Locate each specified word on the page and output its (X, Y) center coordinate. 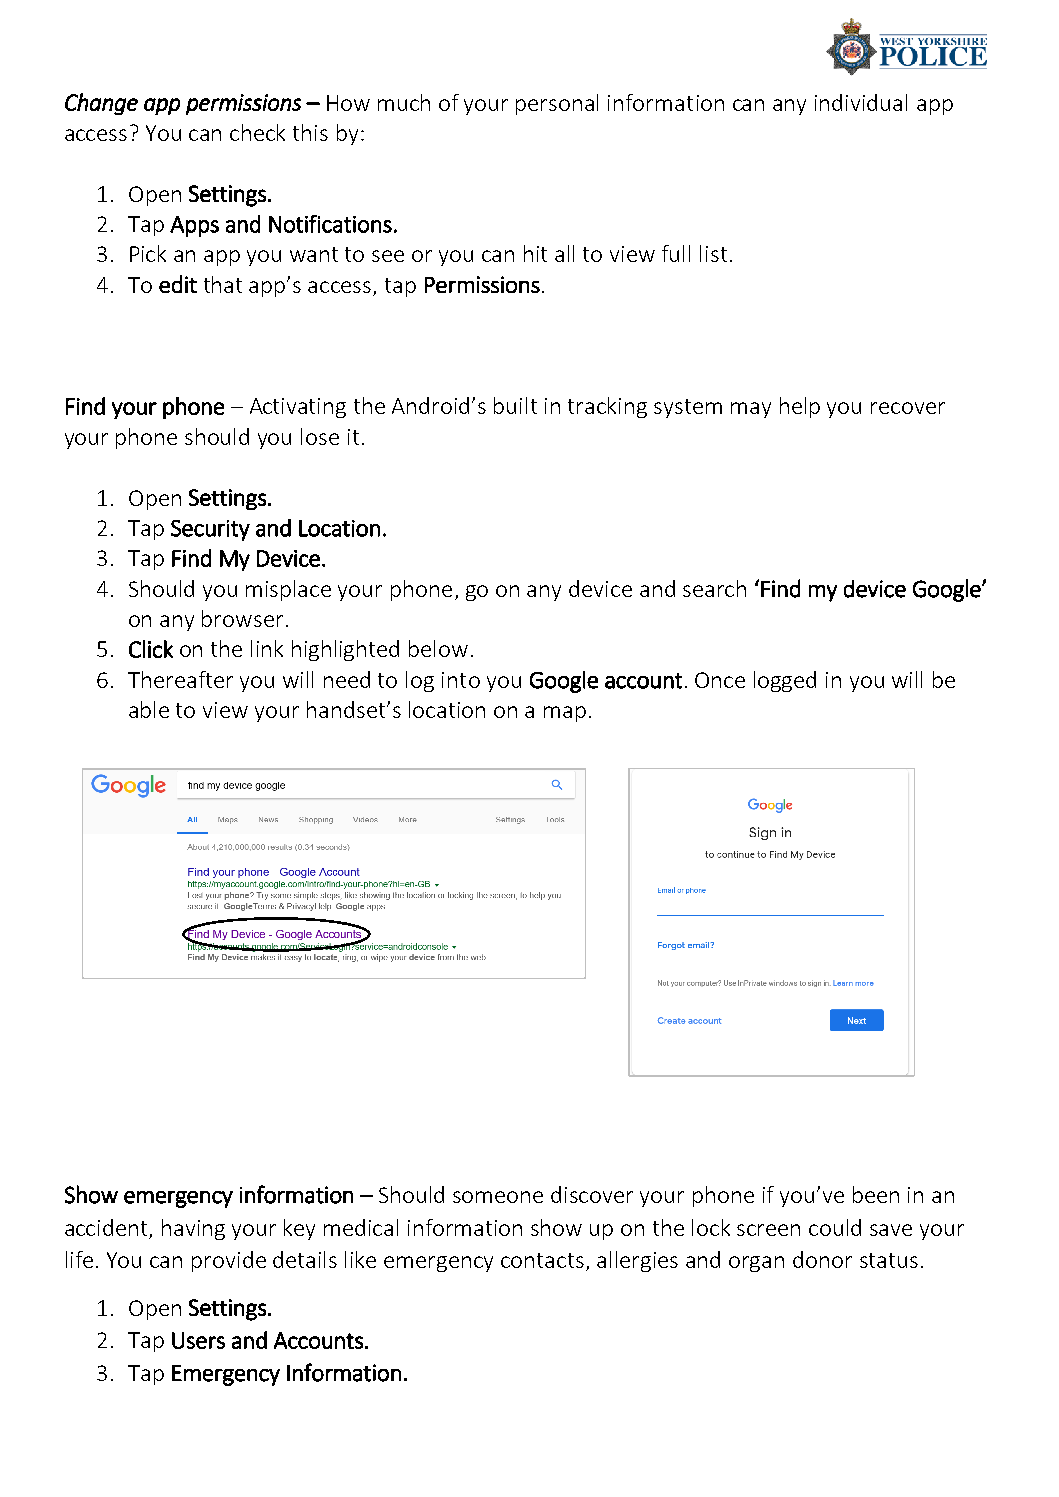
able (149, 709)
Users (198, 1340)
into (461, 680)
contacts (544, 1262)
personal (557, 104)
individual (861, 102)
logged (785, 681)
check (257, 132)
